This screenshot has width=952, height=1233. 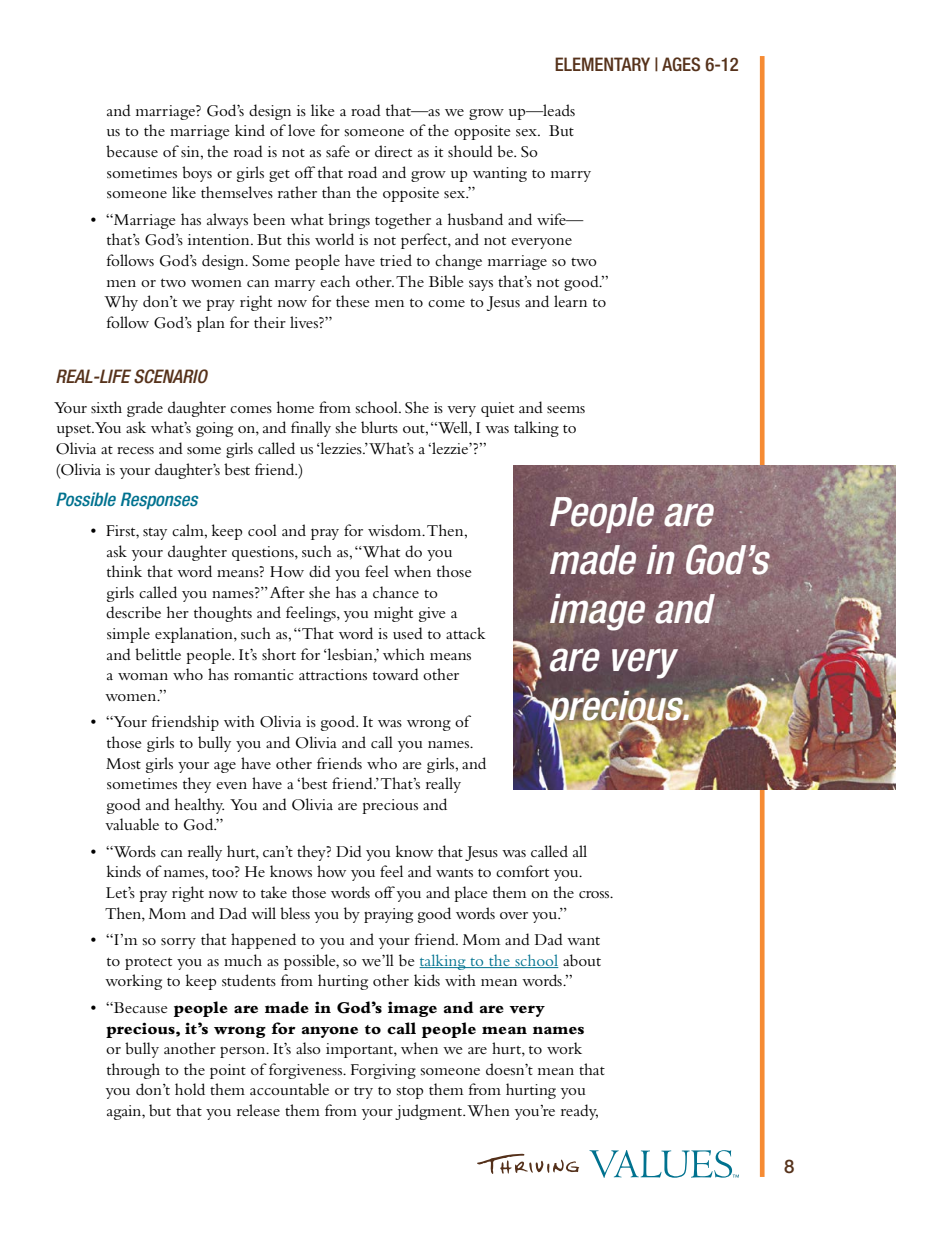 What do you see at coordinates (379, 427) in the screenshot?
I see `blurts` at bounding box center [379, 427].
